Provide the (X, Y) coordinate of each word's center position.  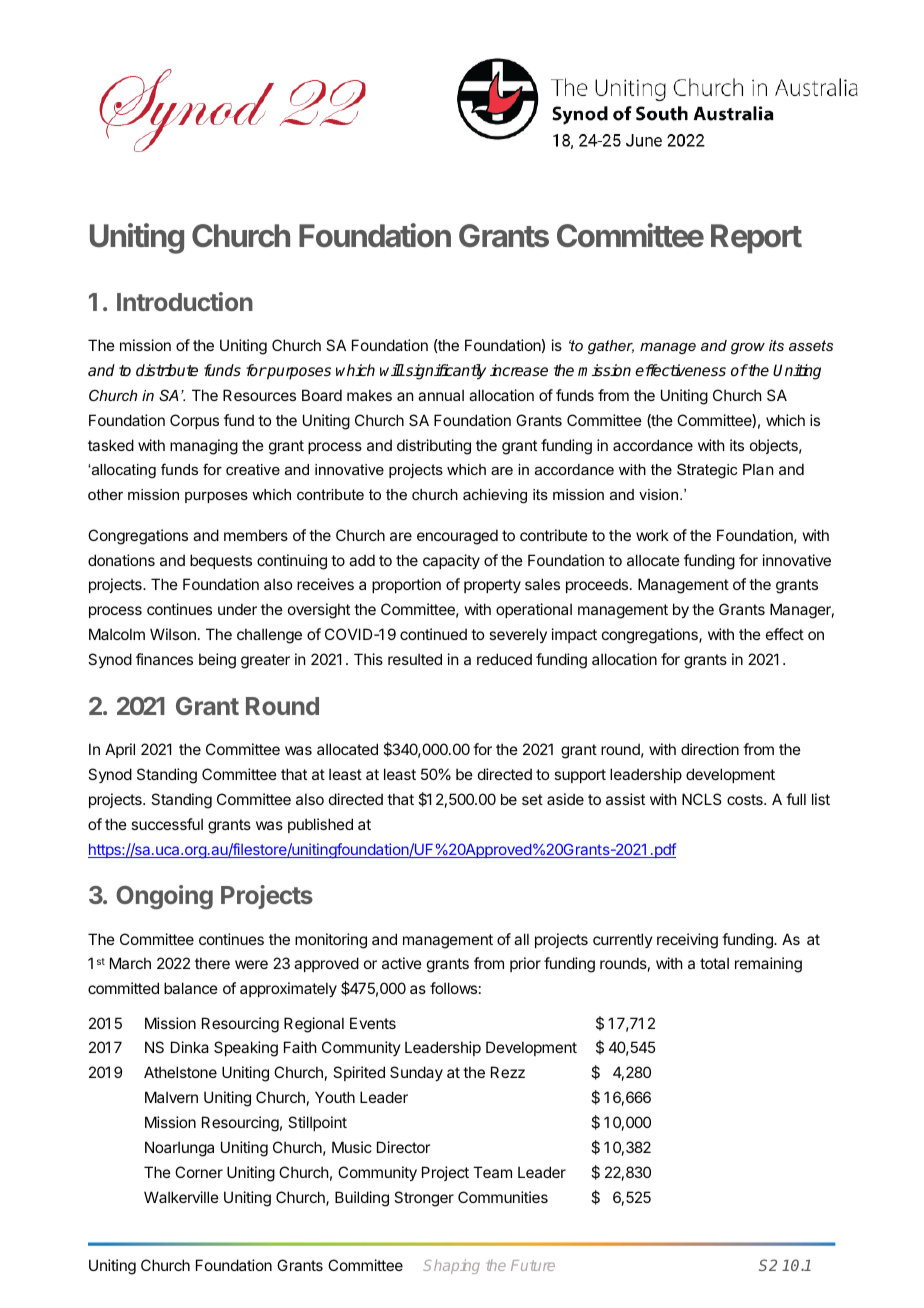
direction (710, 749)
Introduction (185, 301)
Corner (199, 1172)
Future (533, 1265)
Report (756, 239)
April (120, 750)
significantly (445, 372)
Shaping (452, 1266)
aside (565, 799)
